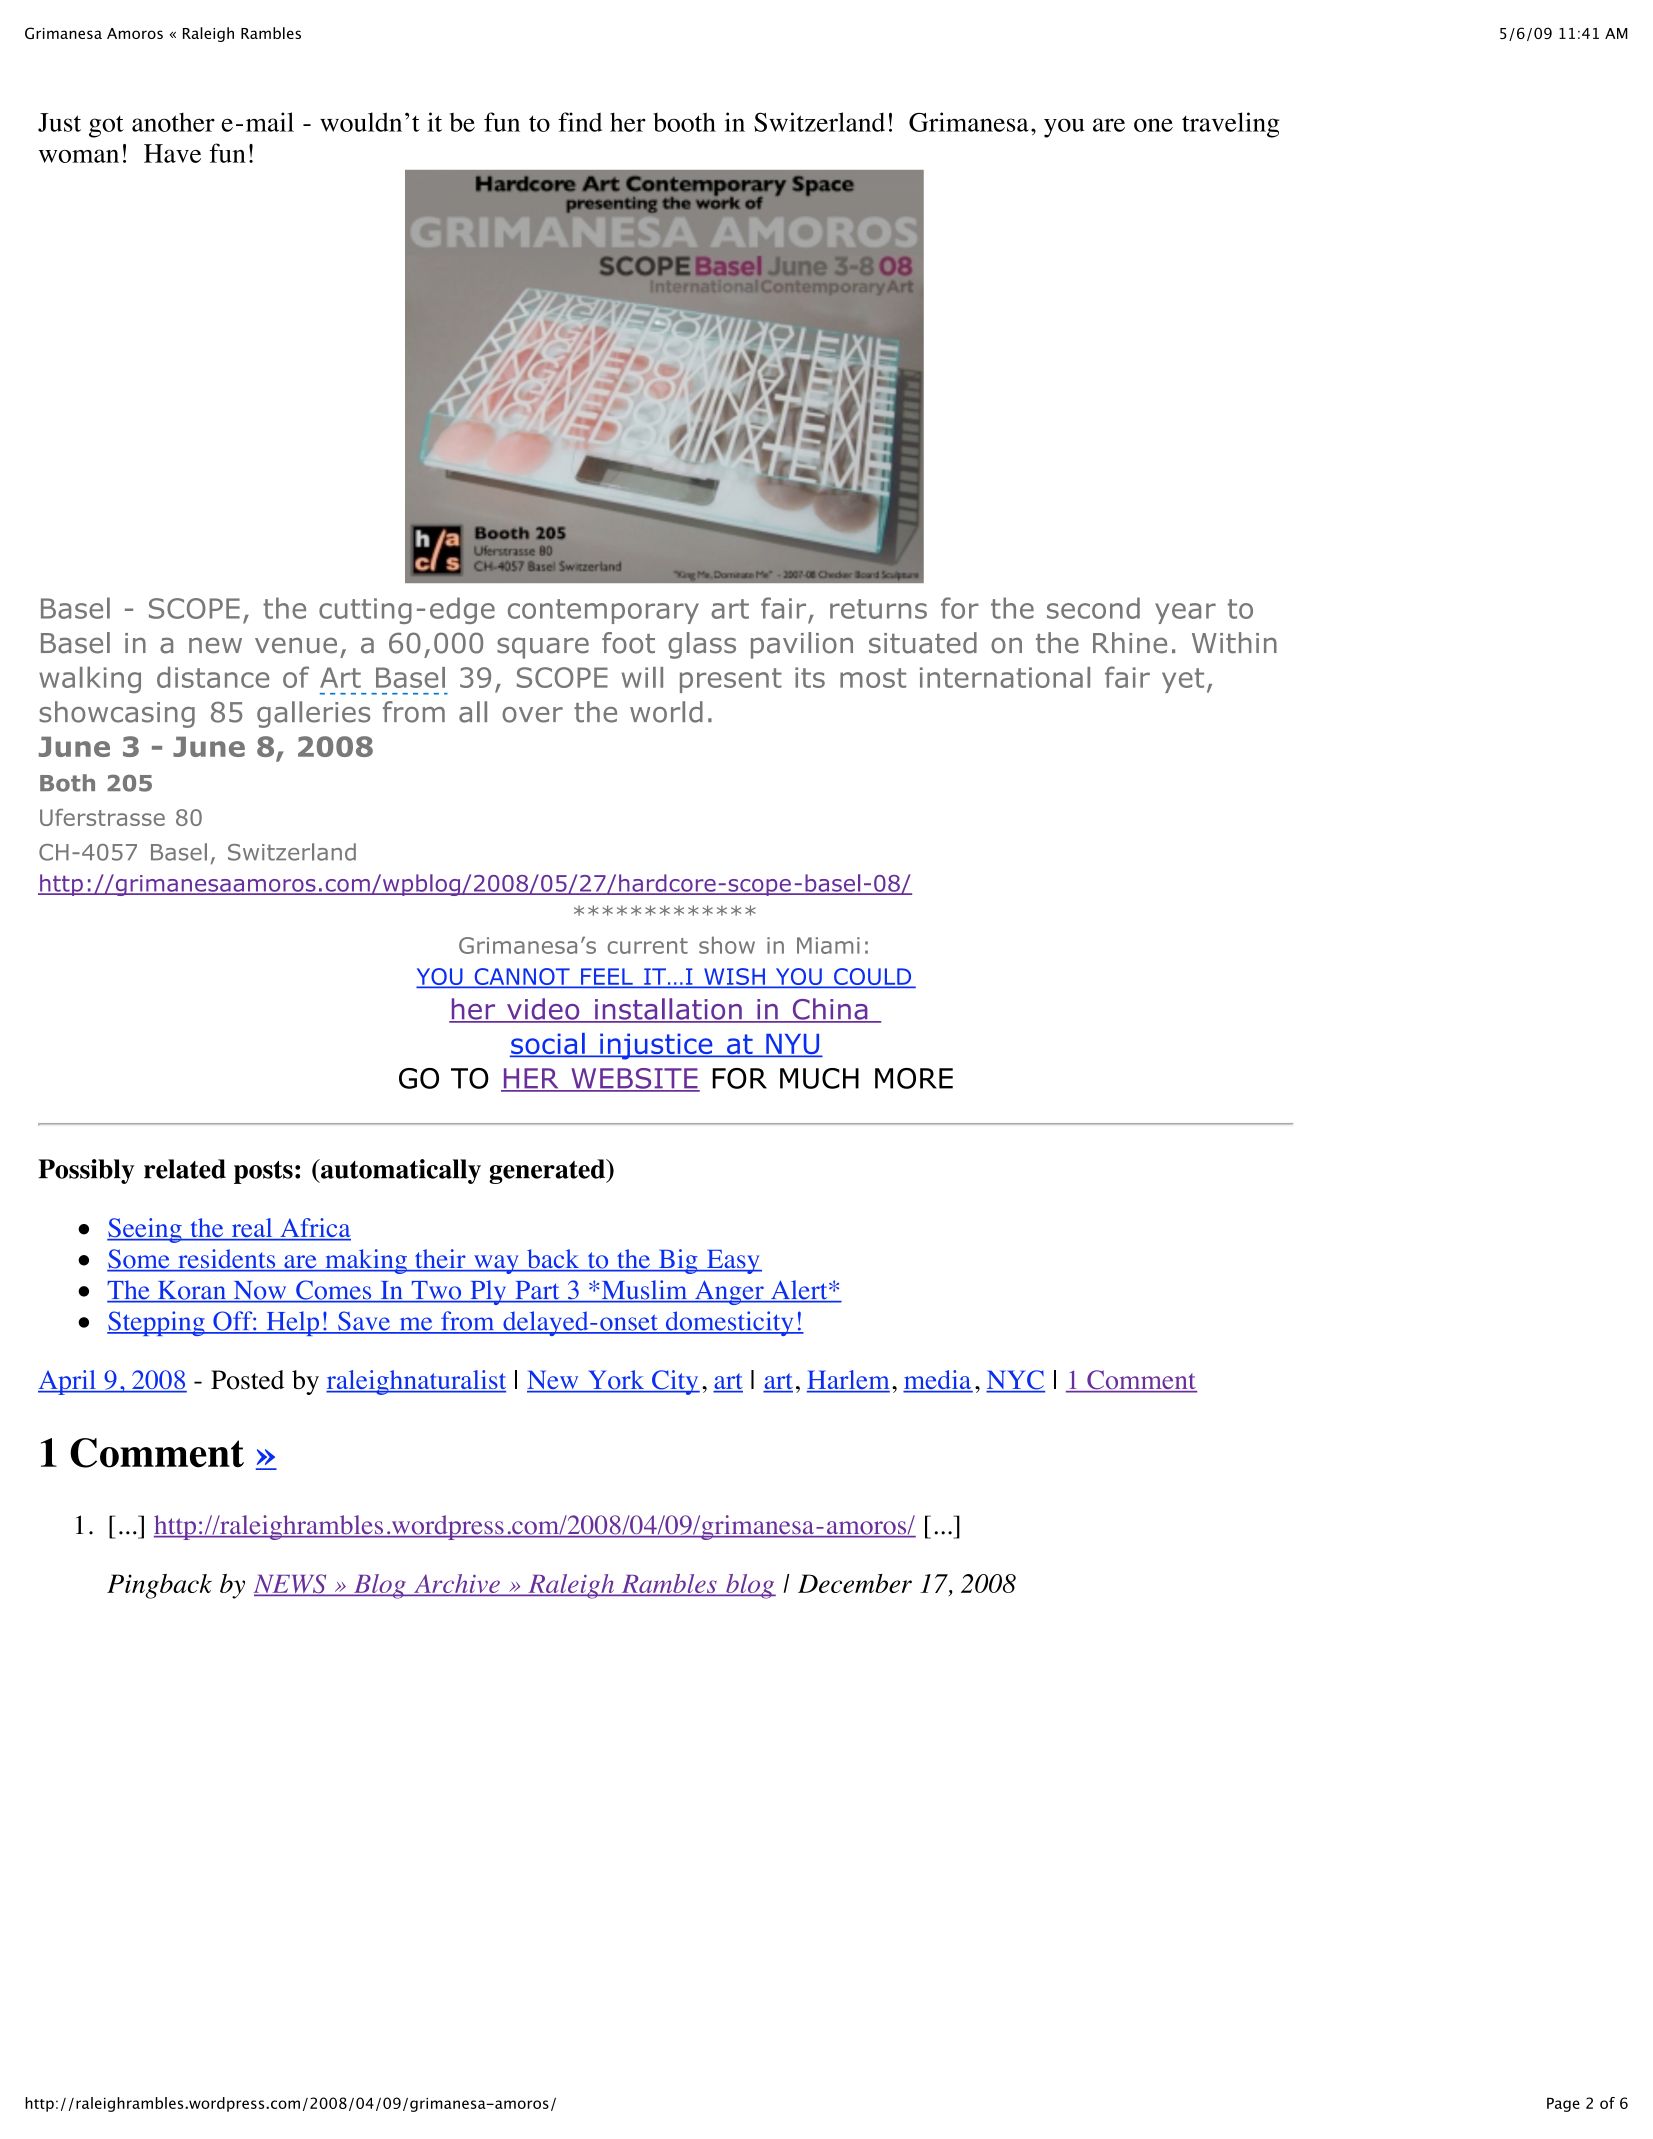 Image resolution: width=1653 pixels, height=2139 pixels. Describe the element at coordinates (172, 153) in the screenshot. I see `Have` at that location.
